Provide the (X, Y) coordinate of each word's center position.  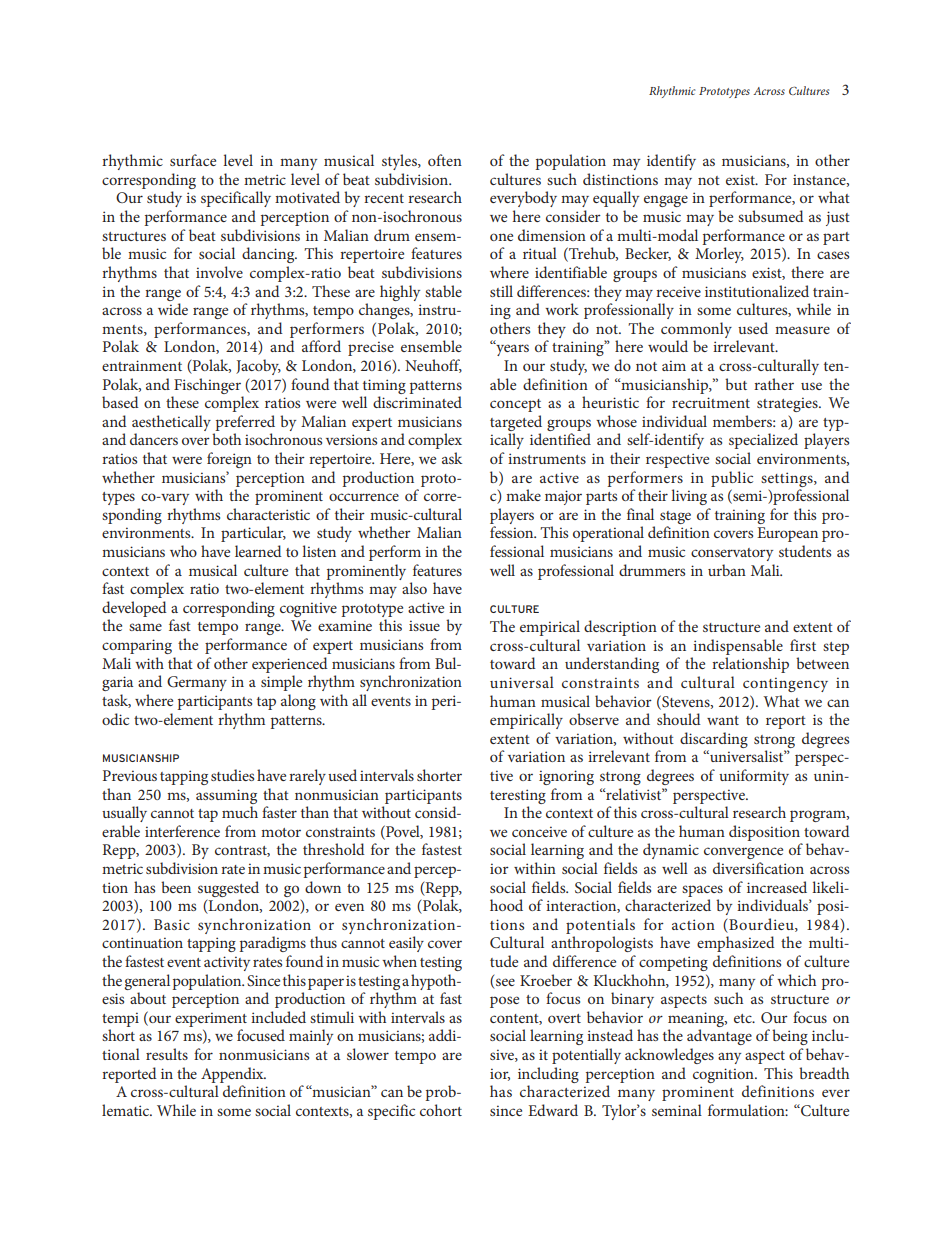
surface (193, 160)
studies (232, 775)
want (723, 720)
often (445, 160)
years (511, 349)
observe (594, 719)
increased (777, 887)
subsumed (771, 216)
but (736, 384)
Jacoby (258, 367)
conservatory (732, 554)
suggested (228, 889)
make (523, 495)
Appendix (233, 1075)
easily (406, 944)
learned (258, 551)
